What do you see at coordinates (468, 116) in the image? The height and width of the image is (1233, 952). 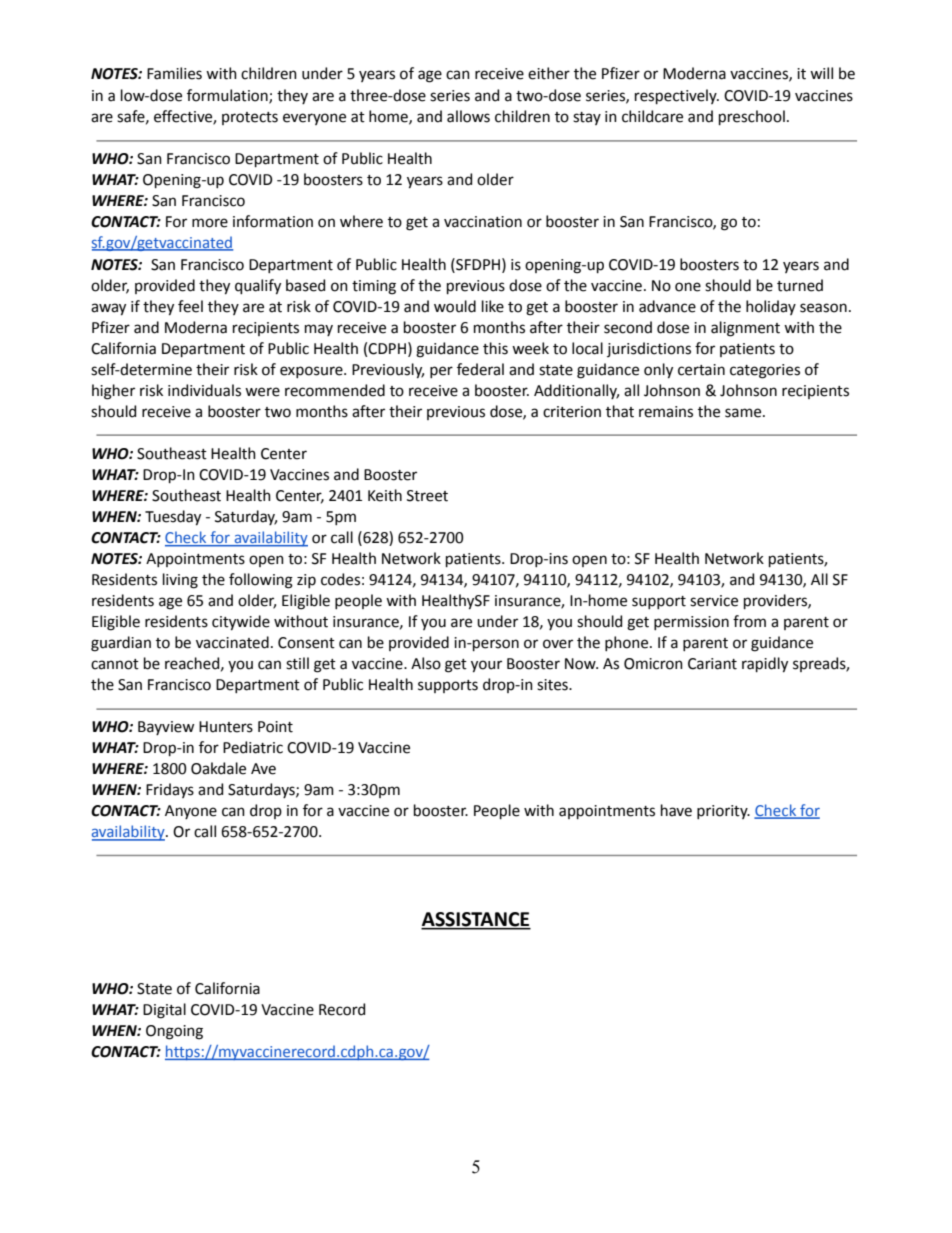 I see `allows` at bounding box center [468, 116].
